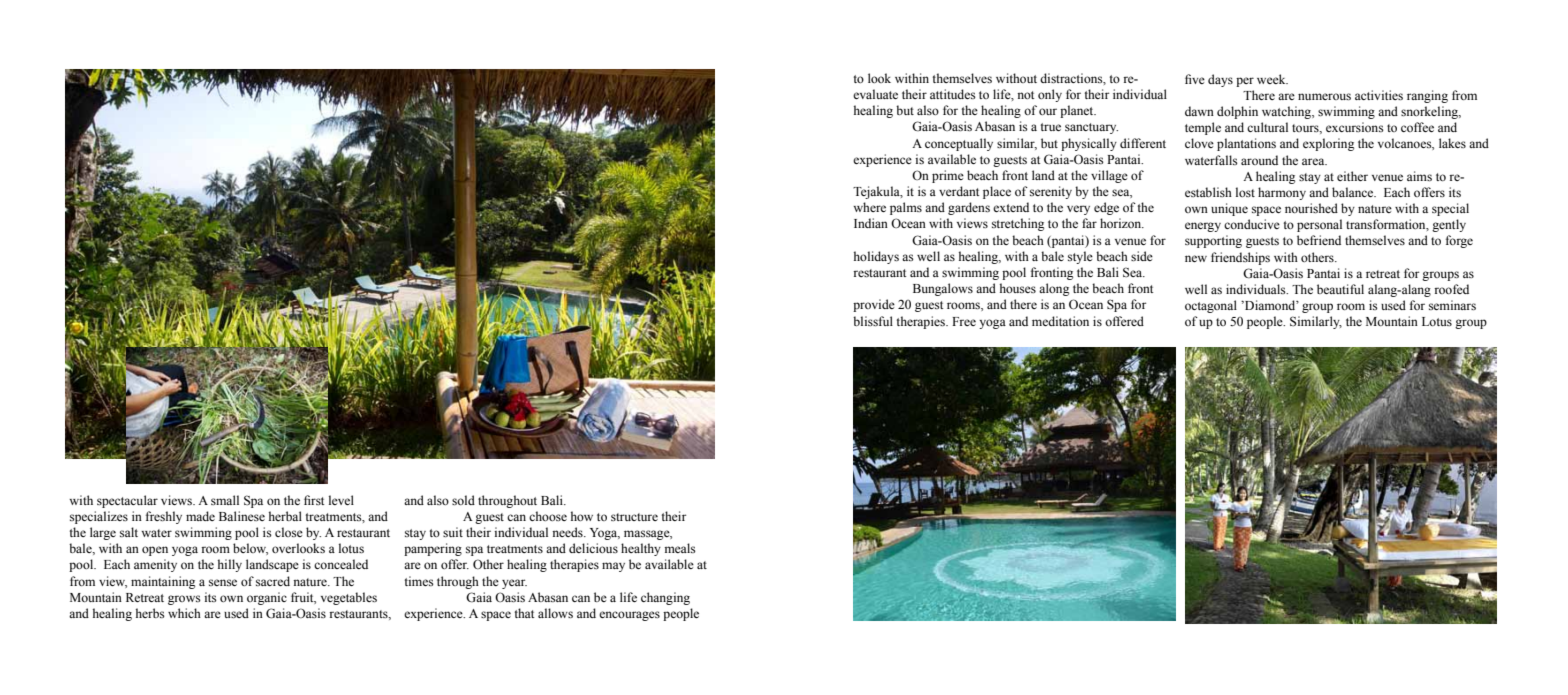 The image size is (1568, 695). What do you see at coordinates (665, 598) in the screenshot?
I see `changing` at bounding box center [665, 598].
